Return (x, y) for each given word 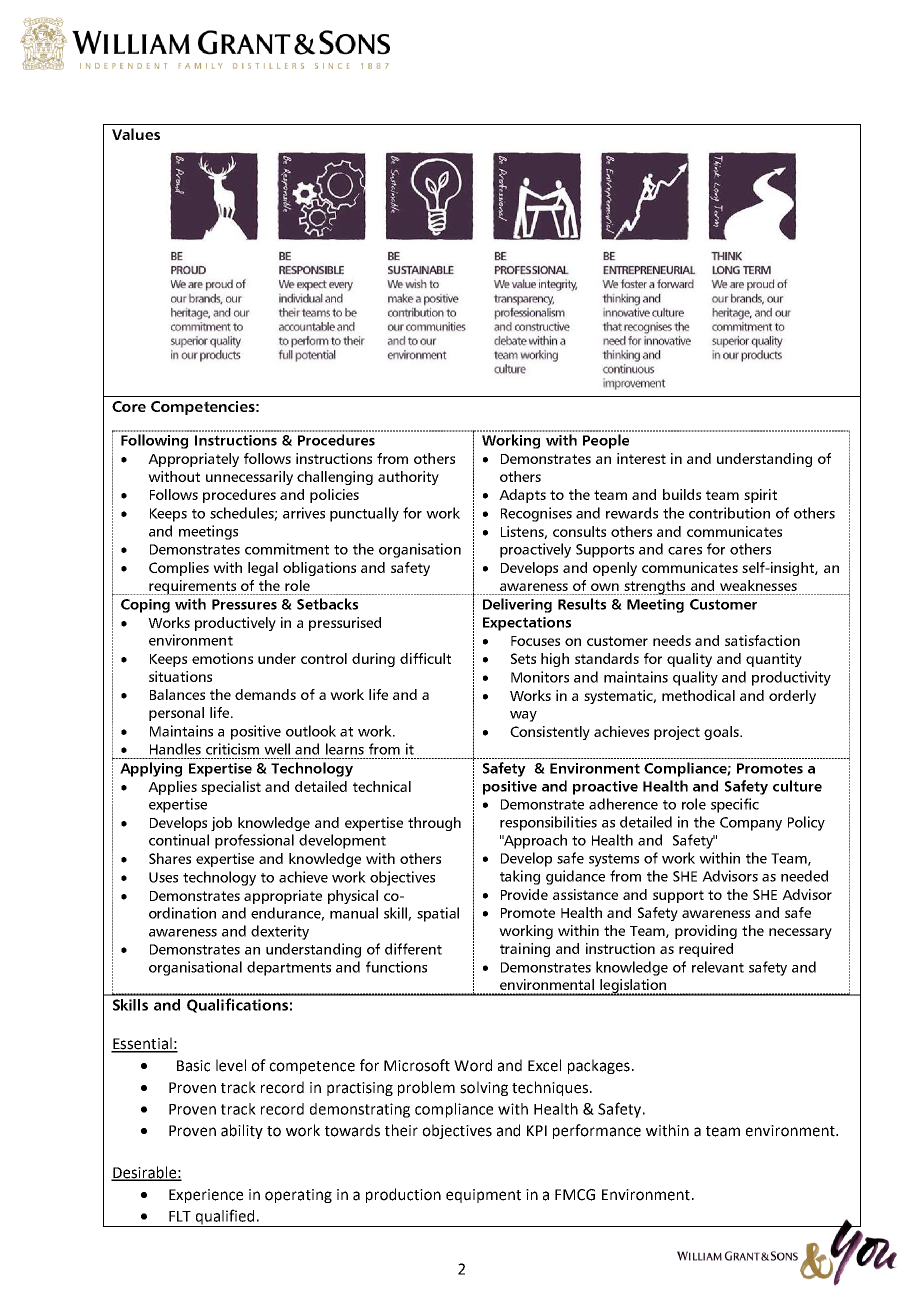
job (221, 824)
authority (408, 478)
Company (751, 824)
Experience (206, 1196)
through (434, 824)
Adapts (522, 496)
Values (136, 134)
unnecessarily (249, 478)
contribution (729, 513)
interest (641, 458)
